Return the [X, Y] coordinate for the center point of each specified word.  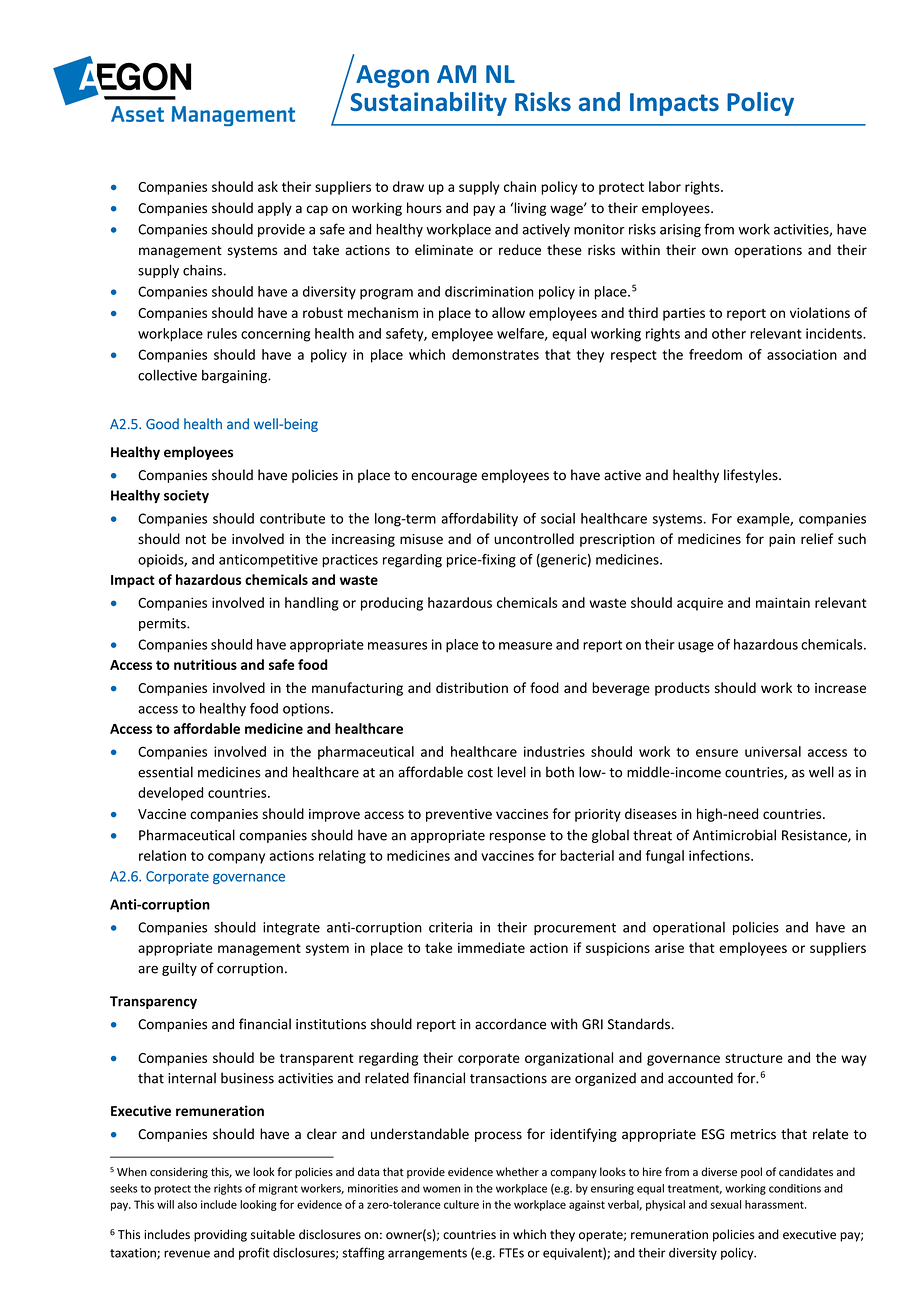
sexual [726, 1204]
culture [461, 1204]
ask [268, 186]
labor [665, 186]
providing [220, 1235]
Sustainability [428, 104]
